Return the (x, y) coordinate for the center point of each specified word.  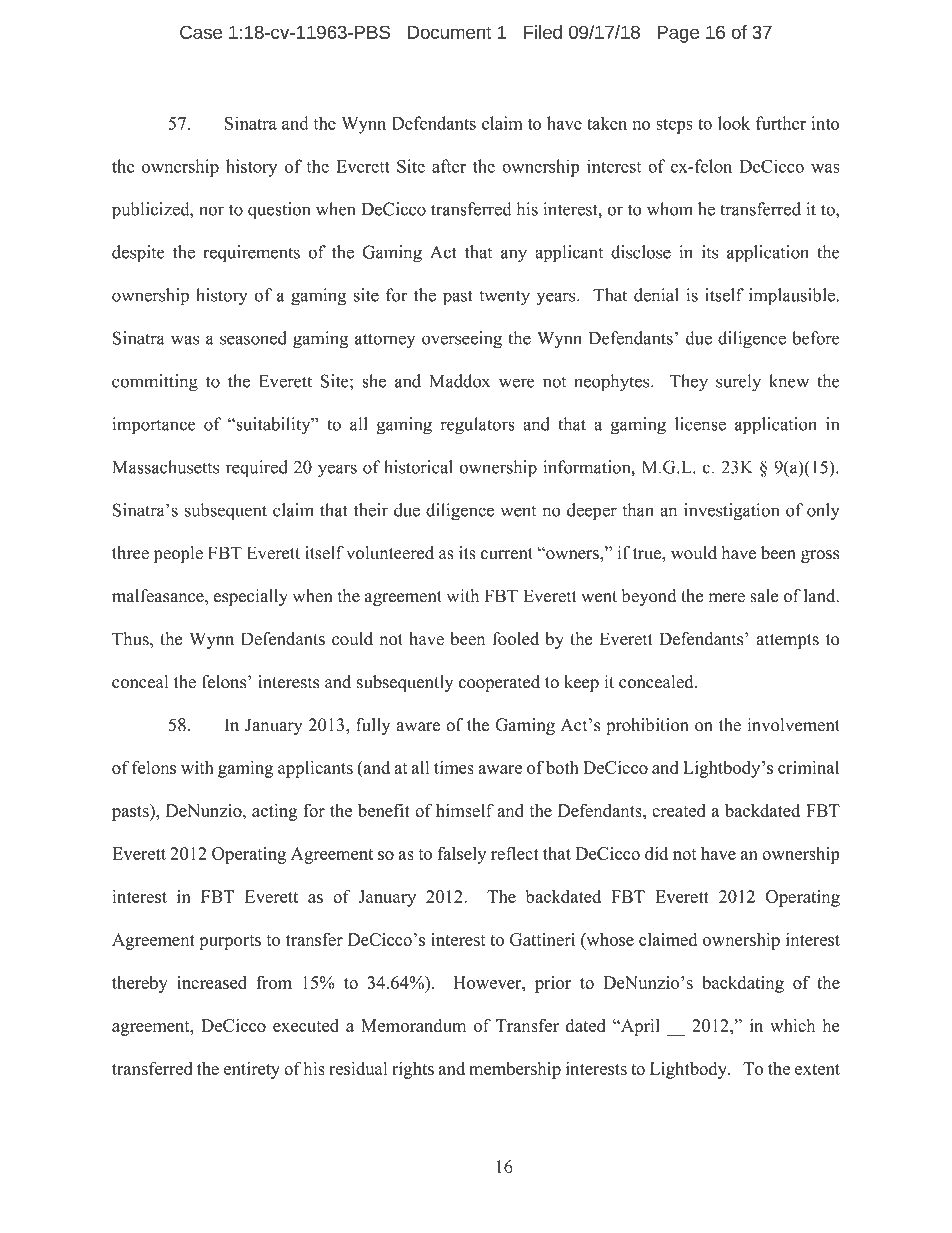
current (507, 554)
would (694, 553)
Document (450, 32)
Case (201, 32)
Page (678, 34)
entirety (252, 1070)
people (178, 554)
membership (515, 1070)
